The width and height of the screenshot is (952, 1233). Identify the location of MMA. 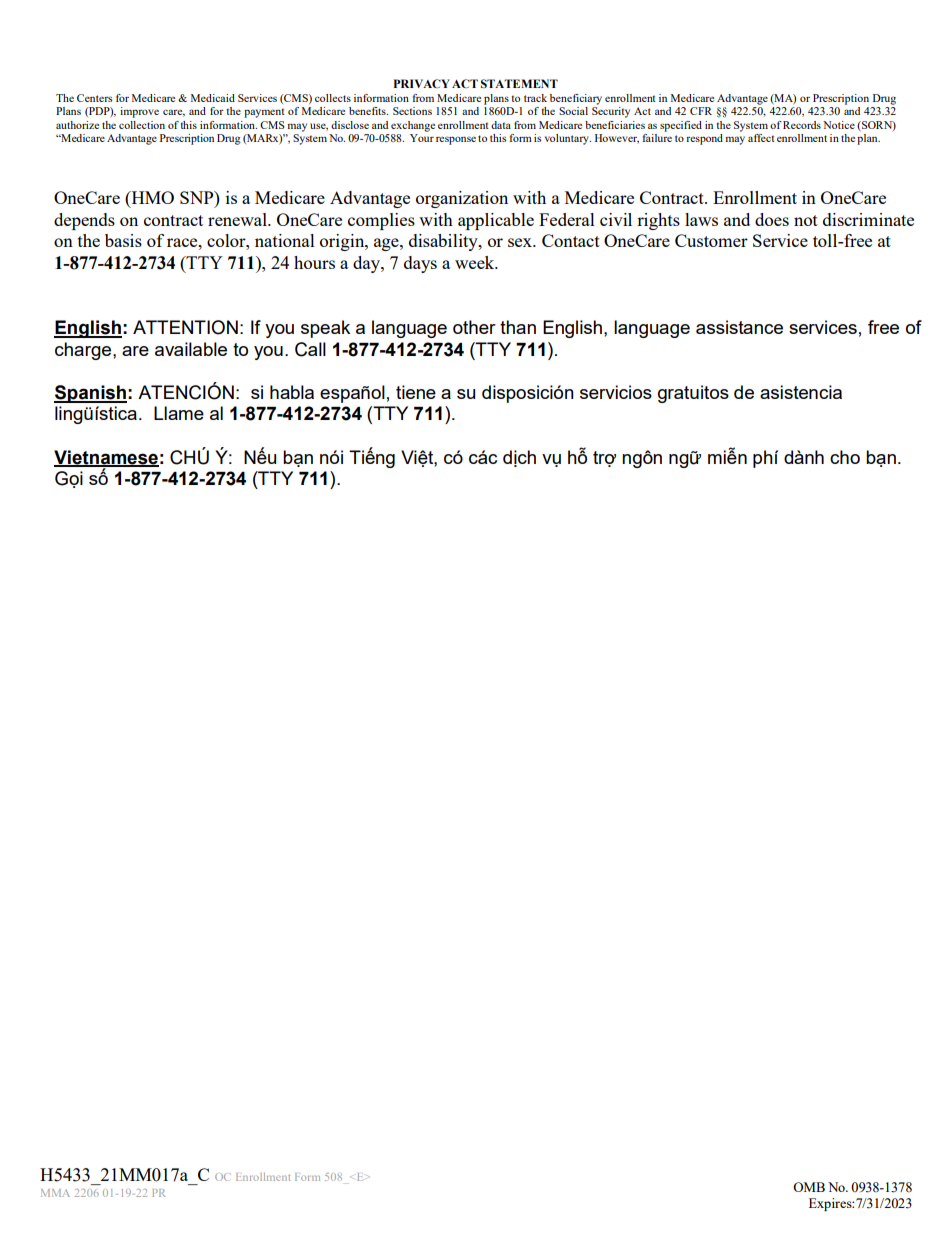
(55, 1193).
